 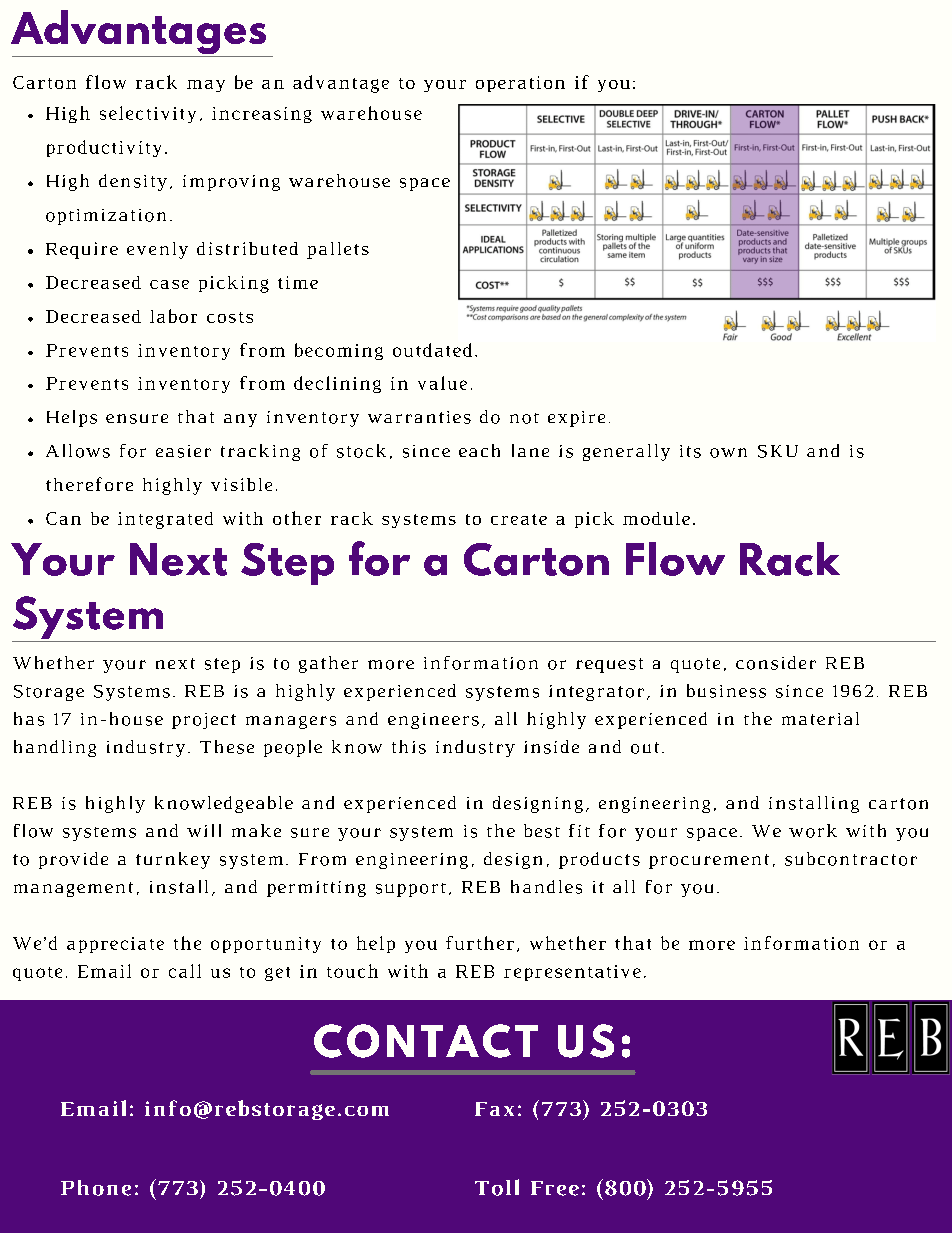 What do you see at coordinates (165, 520) in the page?
I see `integrated` at bounding box center [165, 520].
